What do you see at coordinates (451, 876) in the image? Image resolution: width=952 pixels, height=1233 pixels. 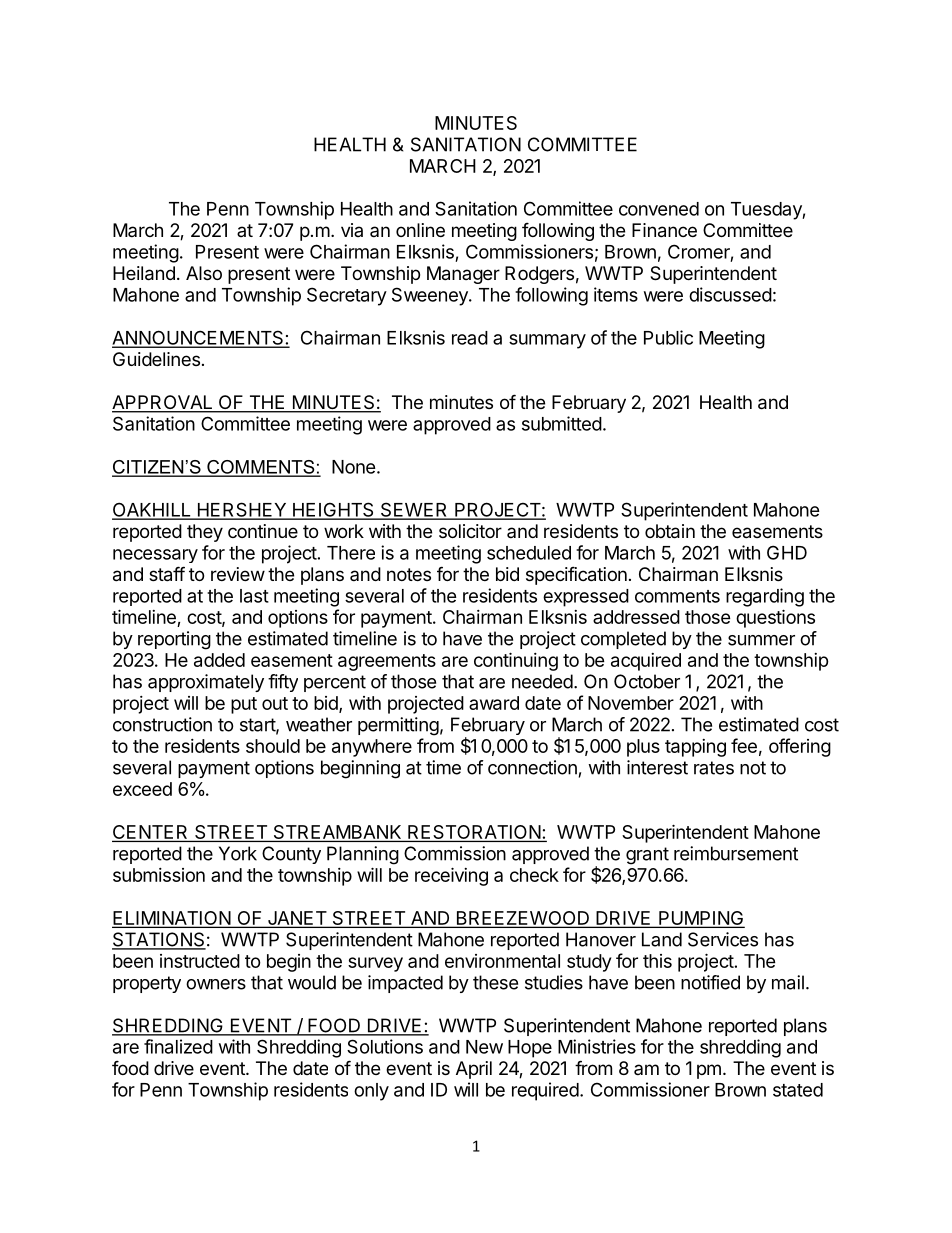 I see `receiving` at bounding box center [451, 876].
